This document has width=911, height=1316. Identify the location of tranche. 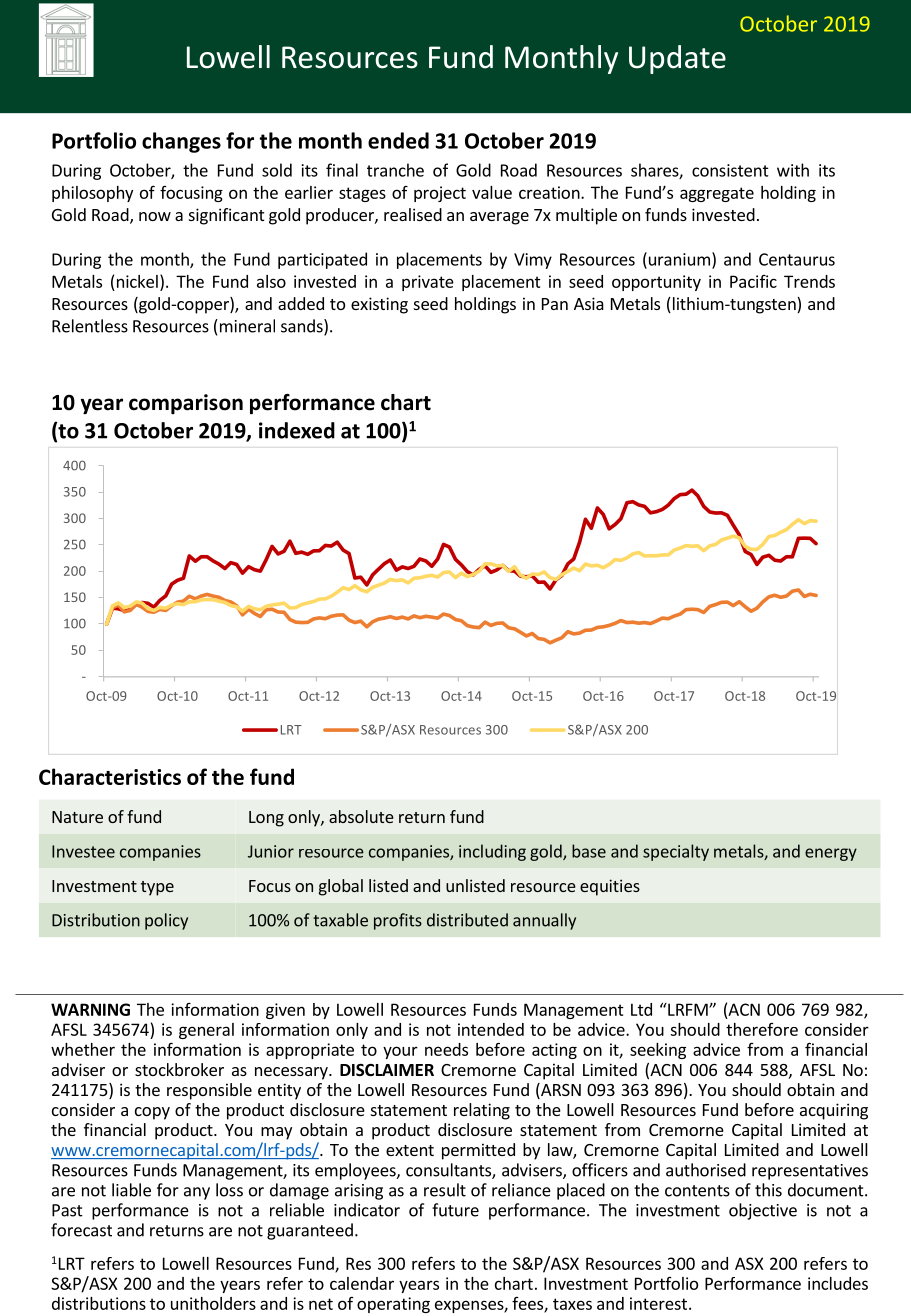
(395, 170).
